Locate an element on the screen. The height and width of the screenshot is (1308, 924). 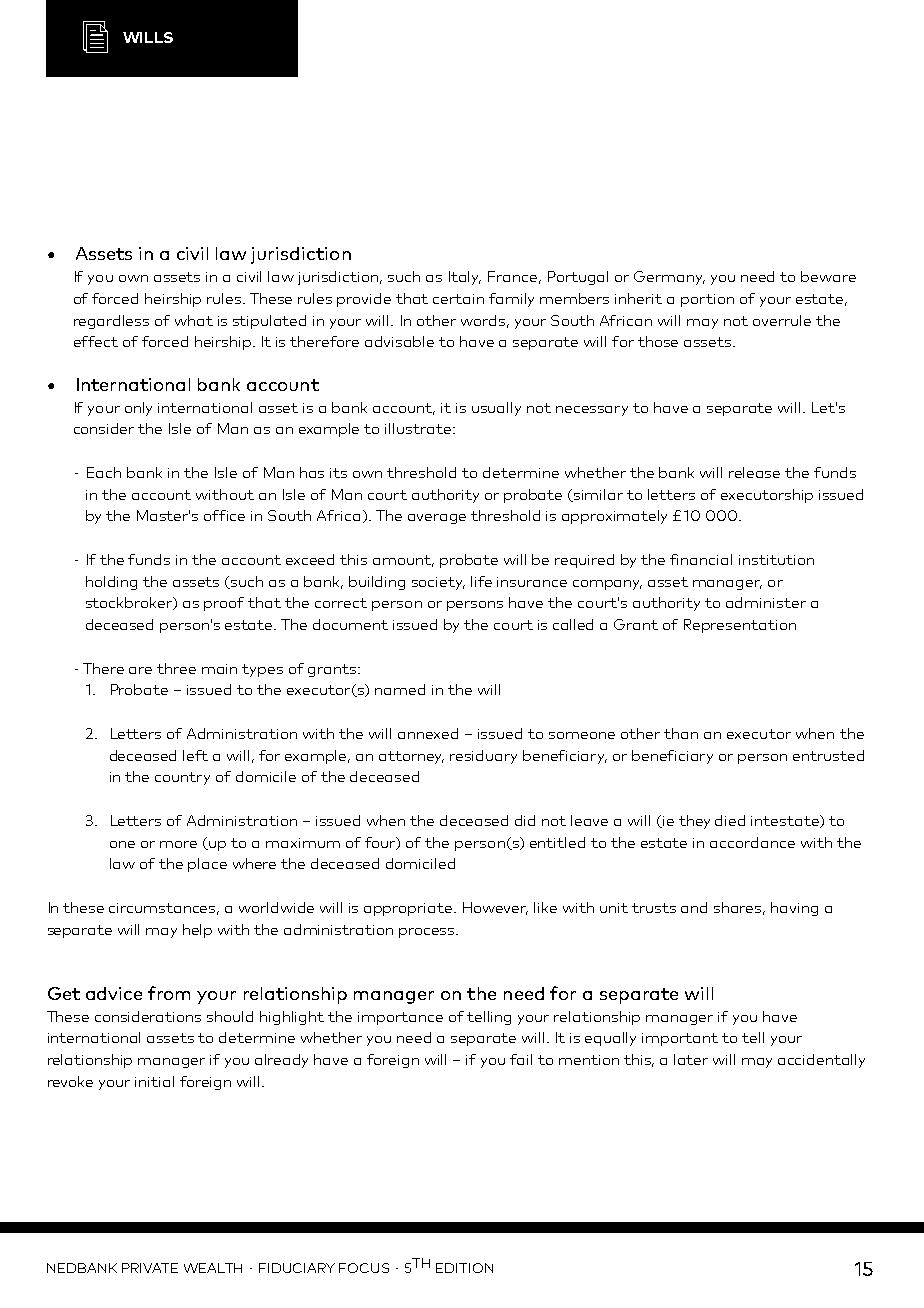
should is located at coordinates (230, 1016).
